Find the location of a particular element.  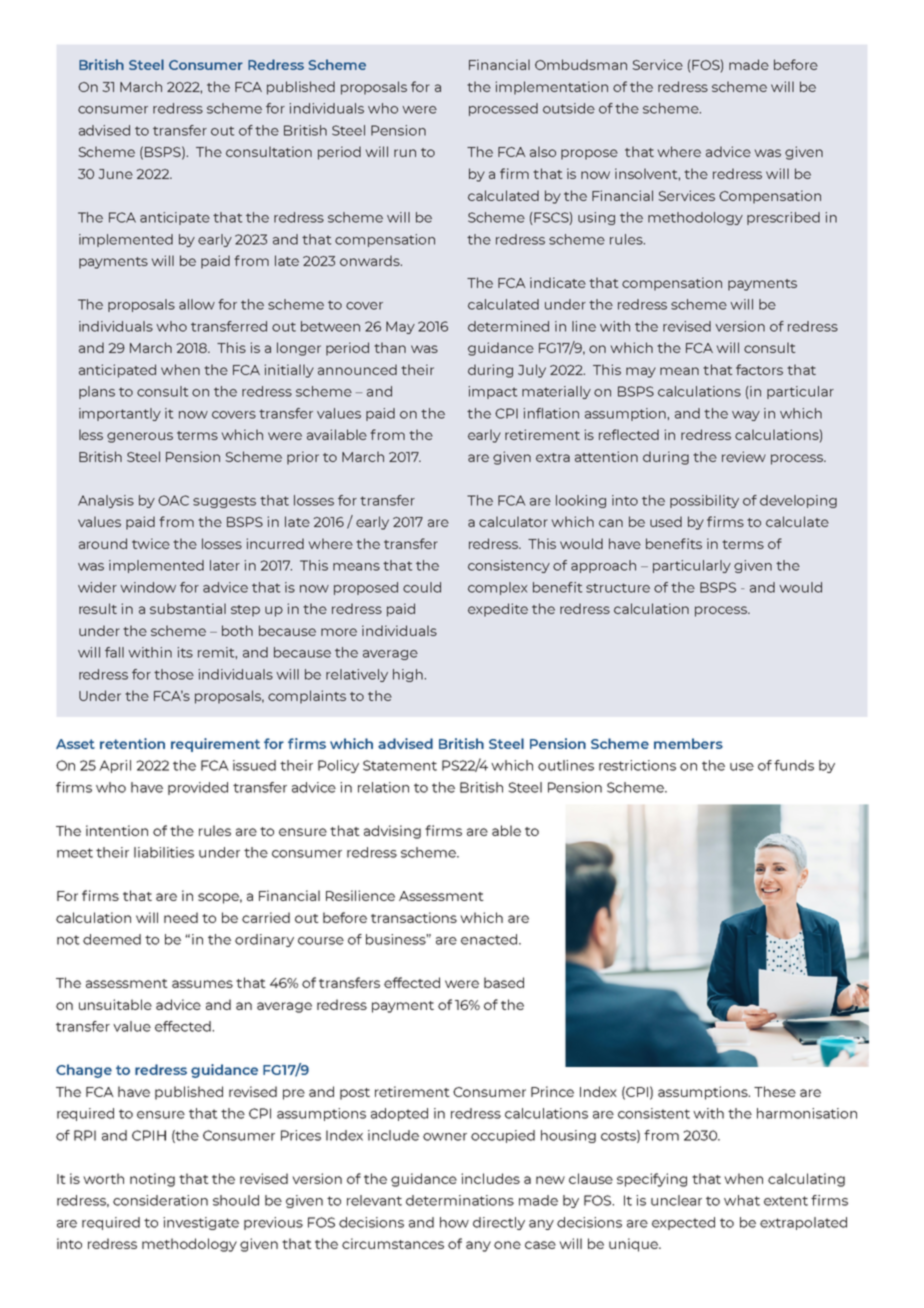

These is located at coordinates (775, 1091).
